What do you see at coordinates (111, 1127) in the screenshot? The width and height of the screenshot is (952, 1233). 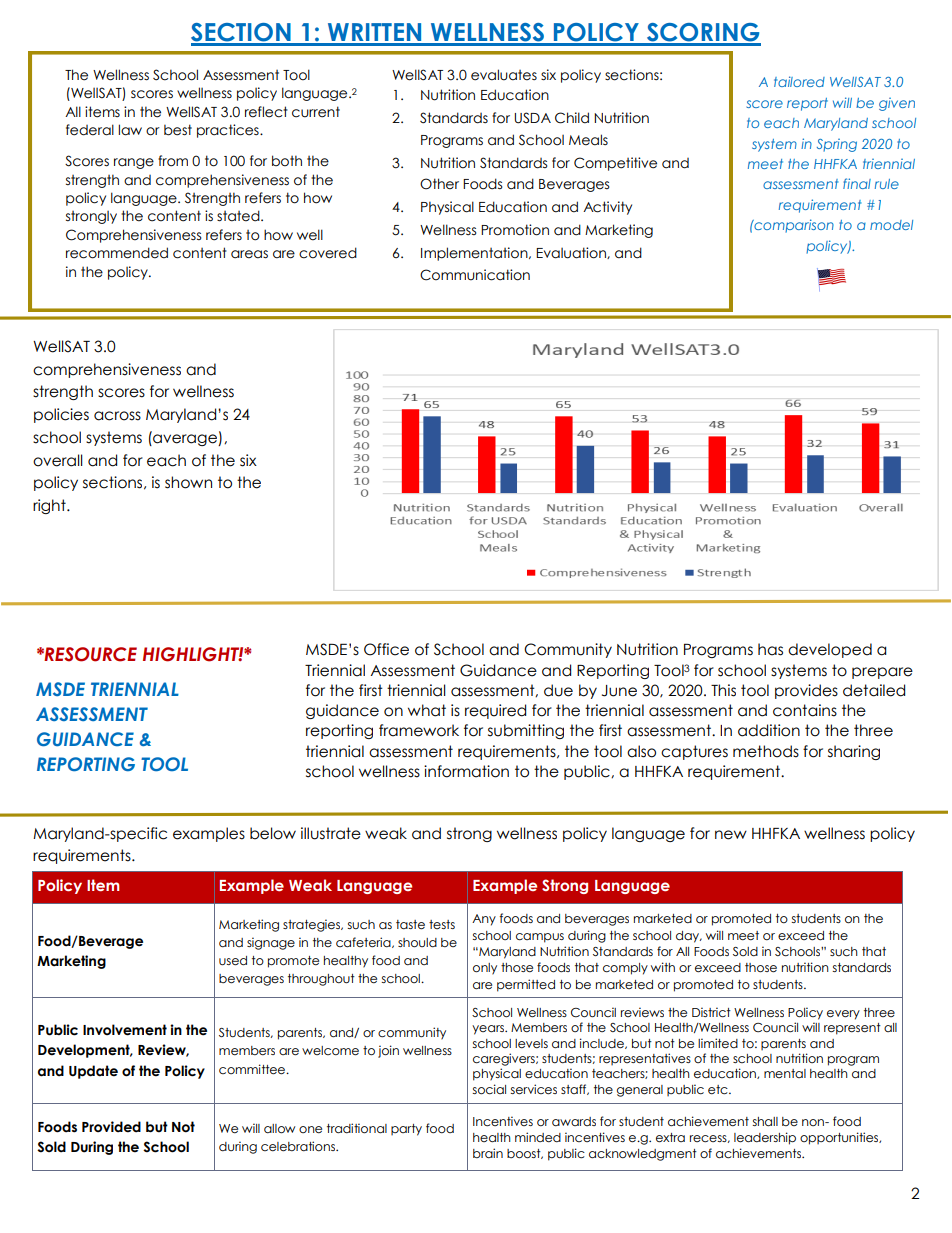 I see `Provided` at bounding box center [111, 1127].
